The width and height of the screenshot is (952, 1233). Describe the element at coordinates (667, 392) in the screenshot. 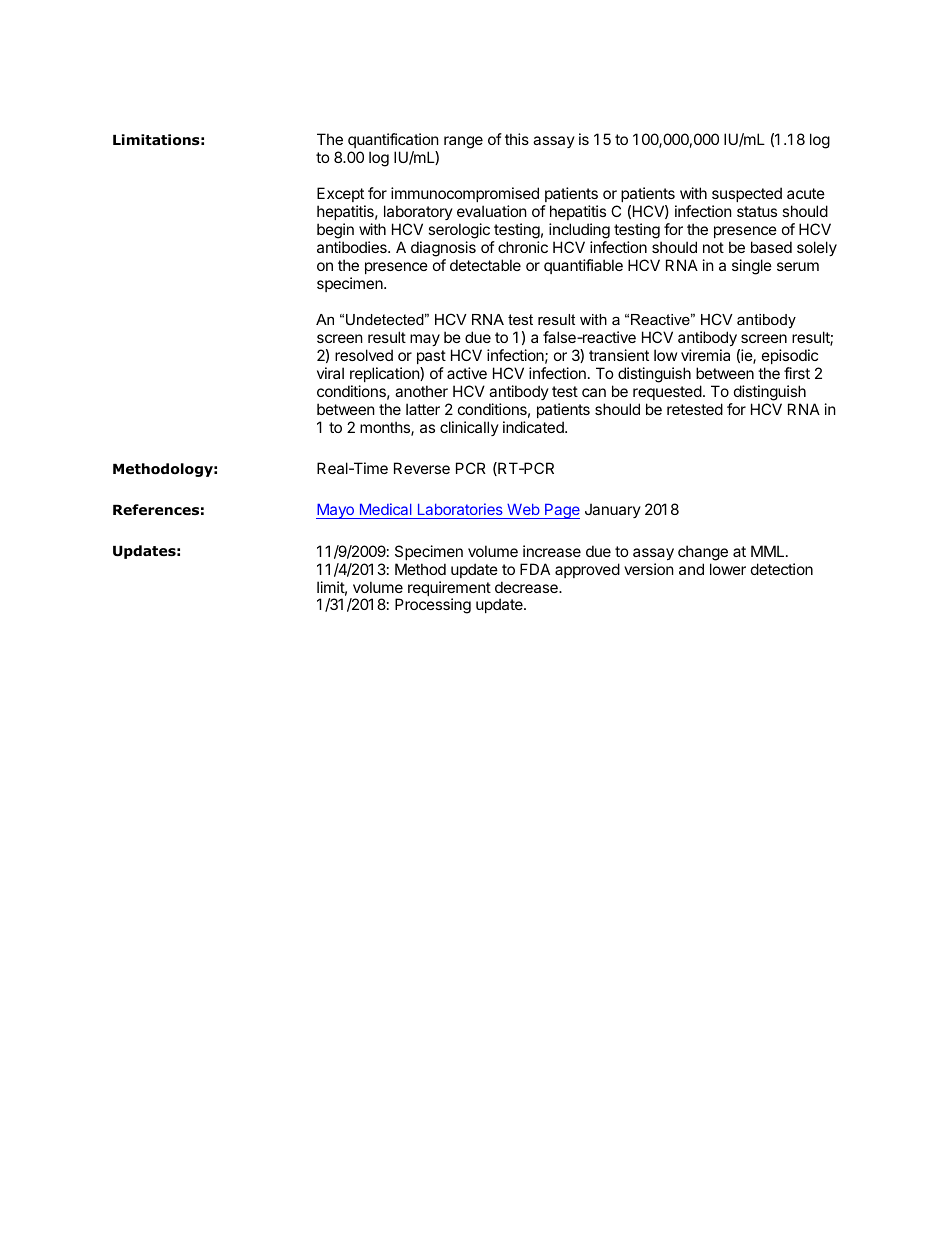

I see `requested` at that location.
